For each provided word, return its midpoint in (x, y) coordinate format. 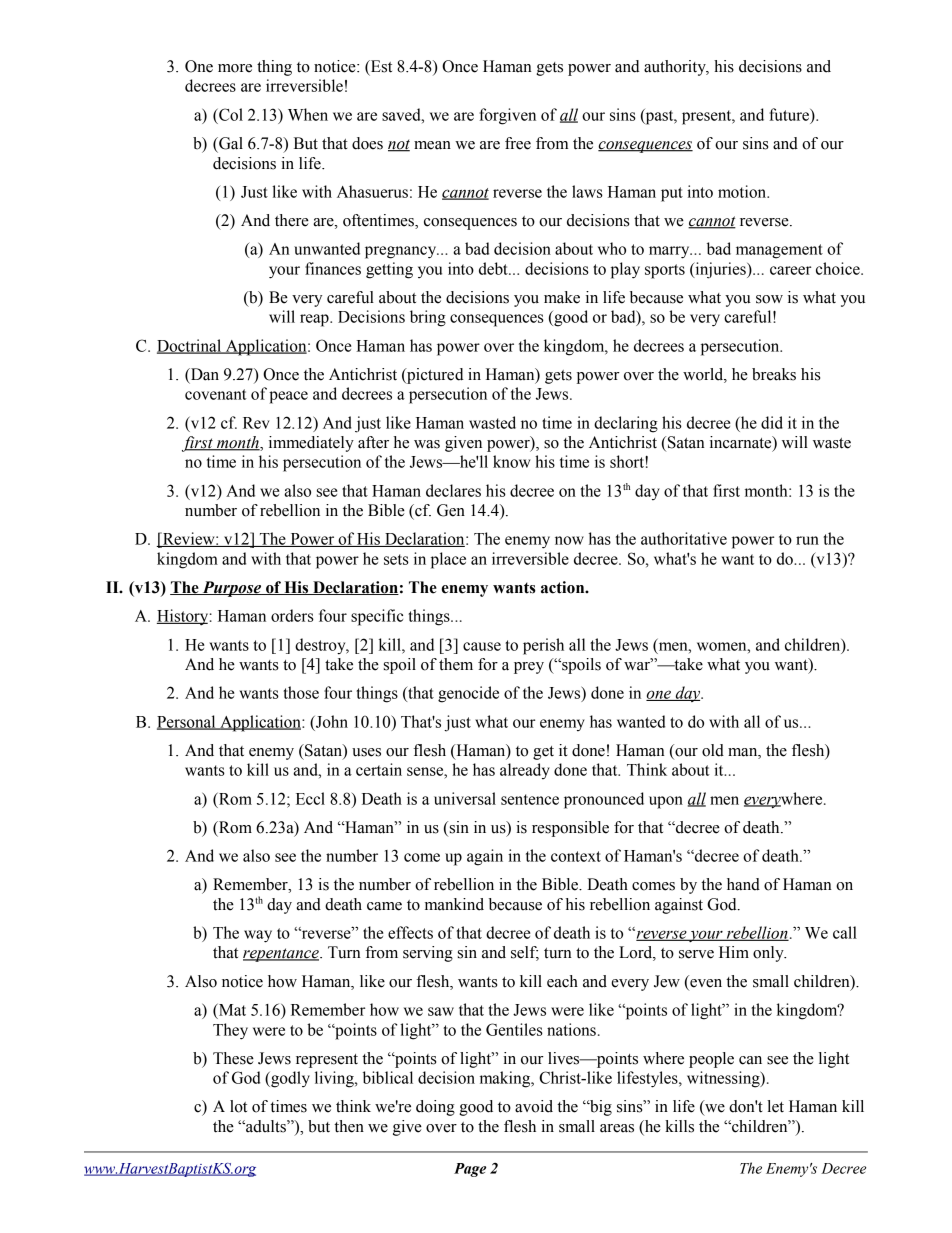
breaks (774, 374)
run (807, 540)
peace (288, 397)
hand (743, 884)
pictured (434, 376)
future (790, 114)
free (518, 143)
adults (266, 1126)
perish (543, 646)
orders (292, 615)
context (576, 856)
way (258, 936)
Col (230, 114)
